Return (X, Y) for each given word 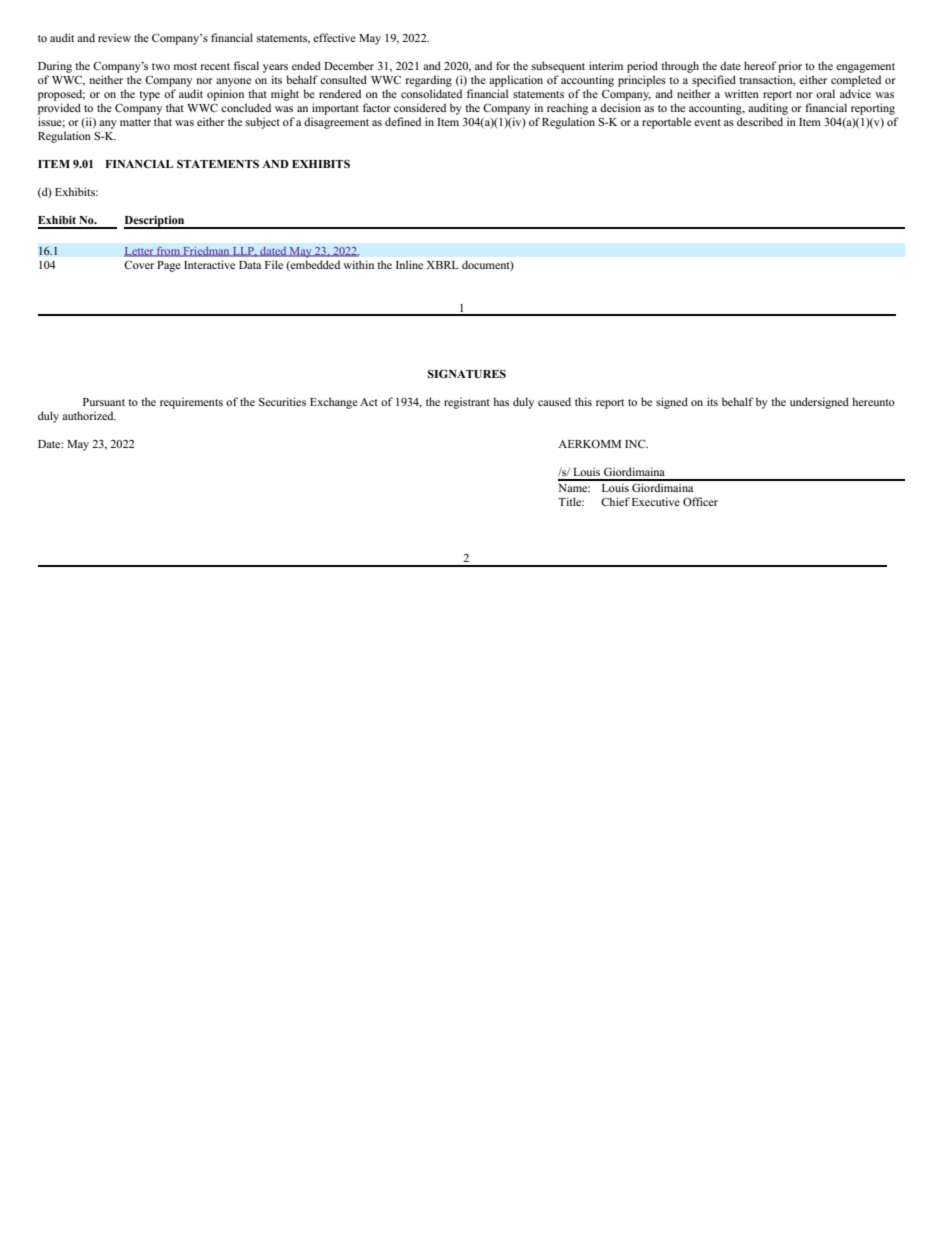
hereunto (873, 401)
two (161, 66)
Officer (700, 501)
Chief (615, 501)
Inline (409, 264)
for (503, 65)
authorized (89, 415)
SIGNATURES (467, 373)
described (760, 121)
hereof (760, 65)
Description (155, 222)
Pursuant (104, 402)
